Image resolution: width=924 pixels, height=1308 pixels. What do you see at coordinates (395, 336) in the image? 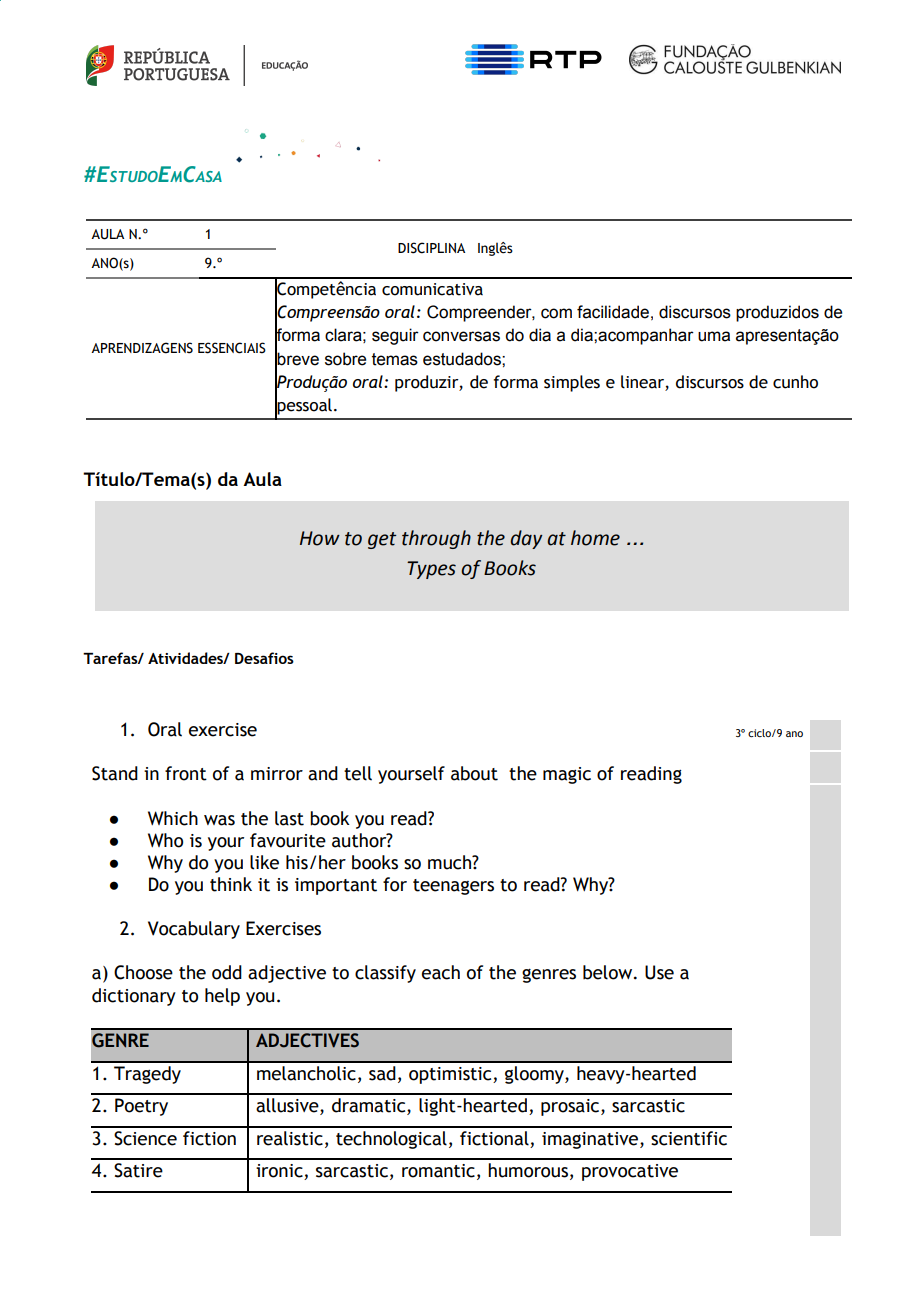
I see `seguir` at bounding box center [395, 336].
